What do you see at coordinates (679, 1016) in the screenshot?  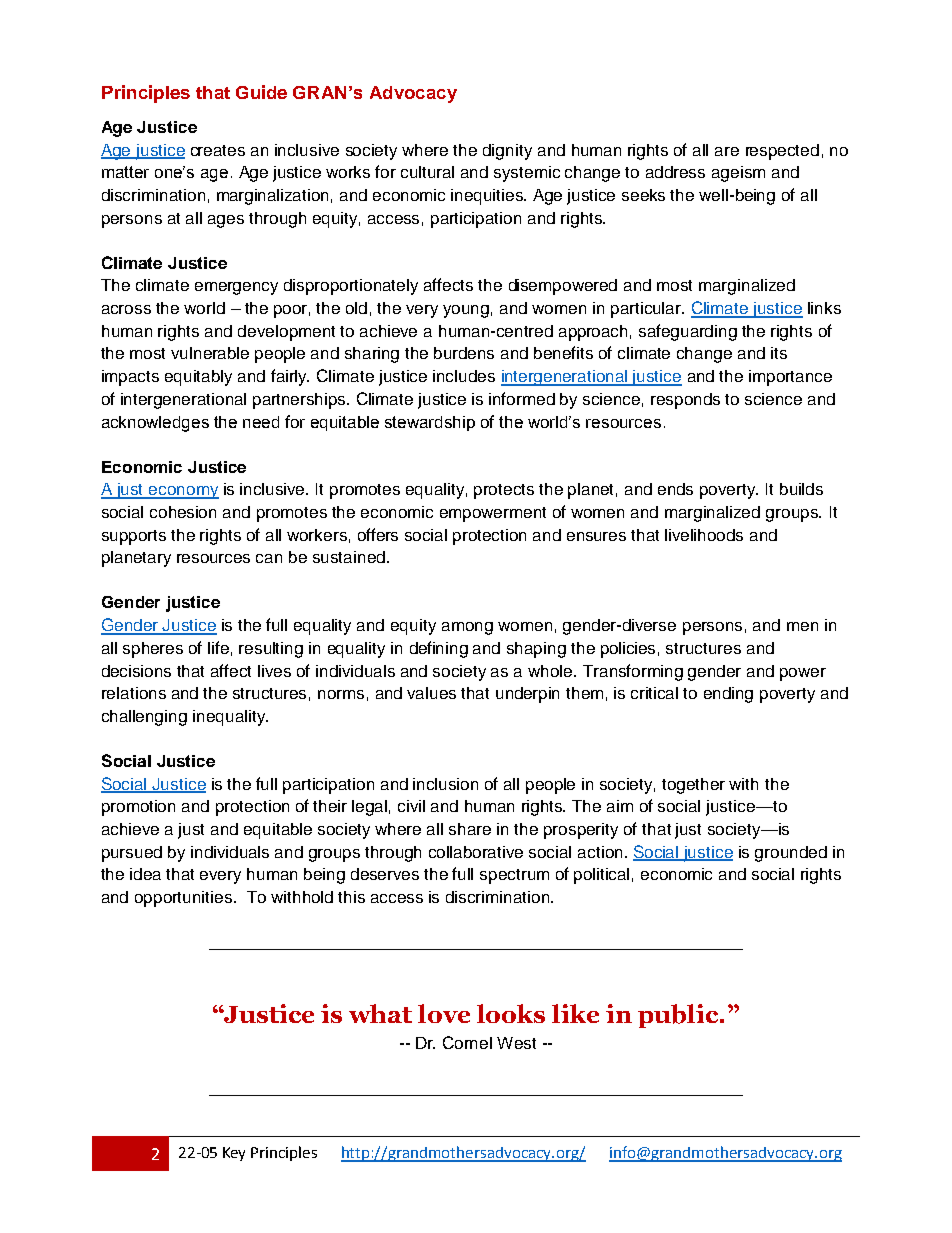 I see `public` at bounding box center [679, 1016].
